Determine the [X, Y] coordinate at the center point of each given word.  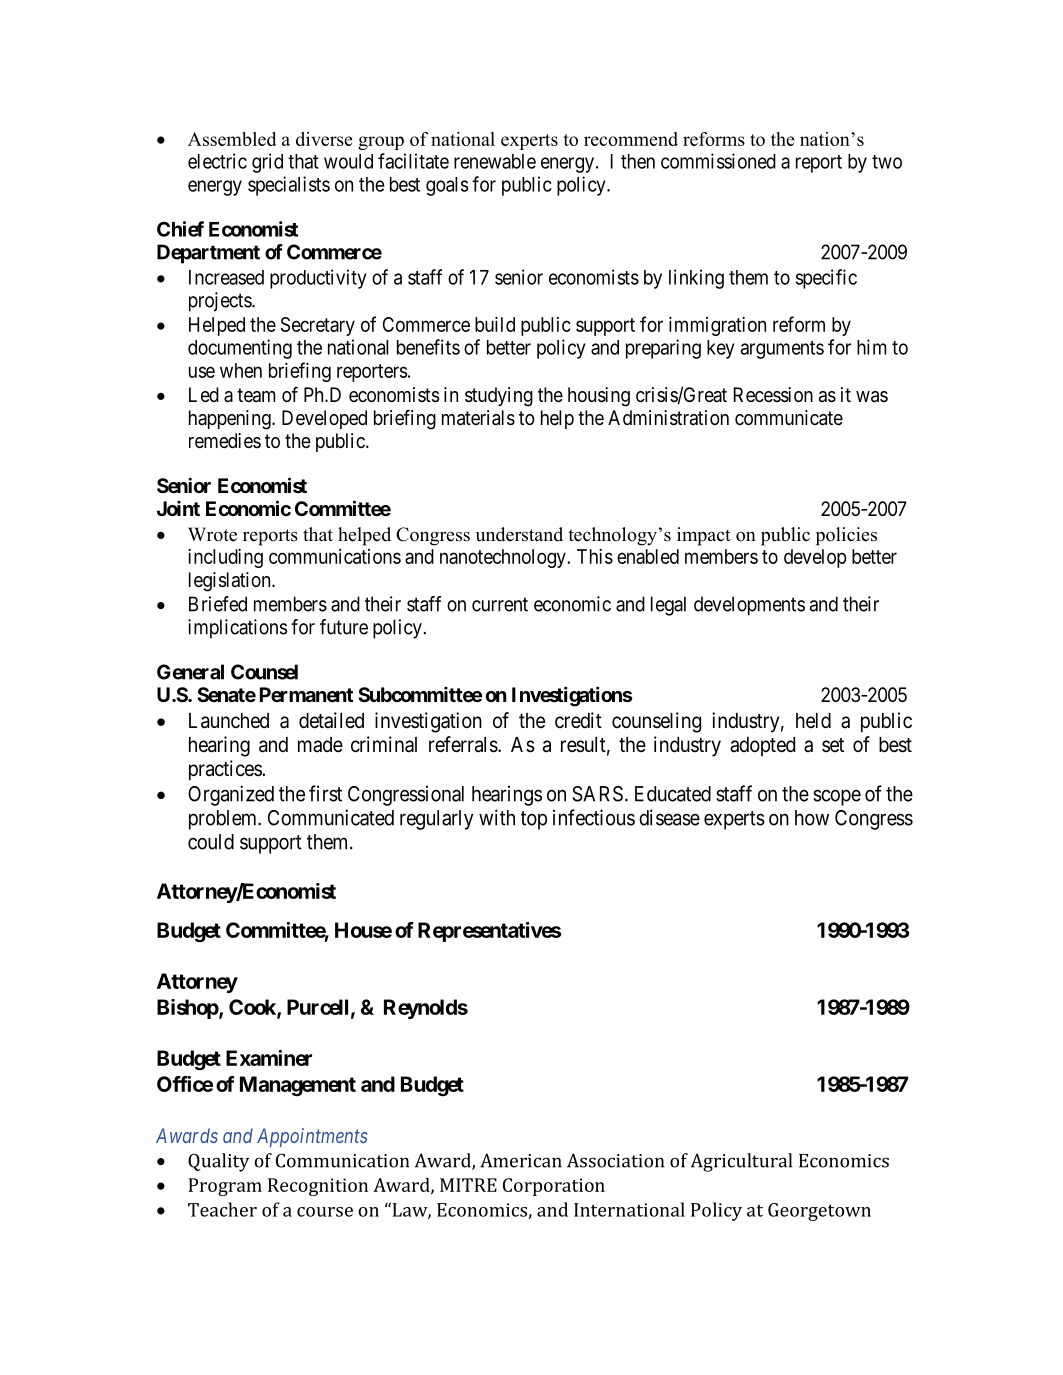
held [813, 720]
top [534, 820]
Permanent [306, 694]
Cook [253, 1008]
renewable [495, 161]
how [812, 818]
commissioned [718, 161]
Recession [773, 395]
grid [267, 163]
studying [499, 397]
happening [231, 420]
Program [225, 1187]
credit [578, 720]
